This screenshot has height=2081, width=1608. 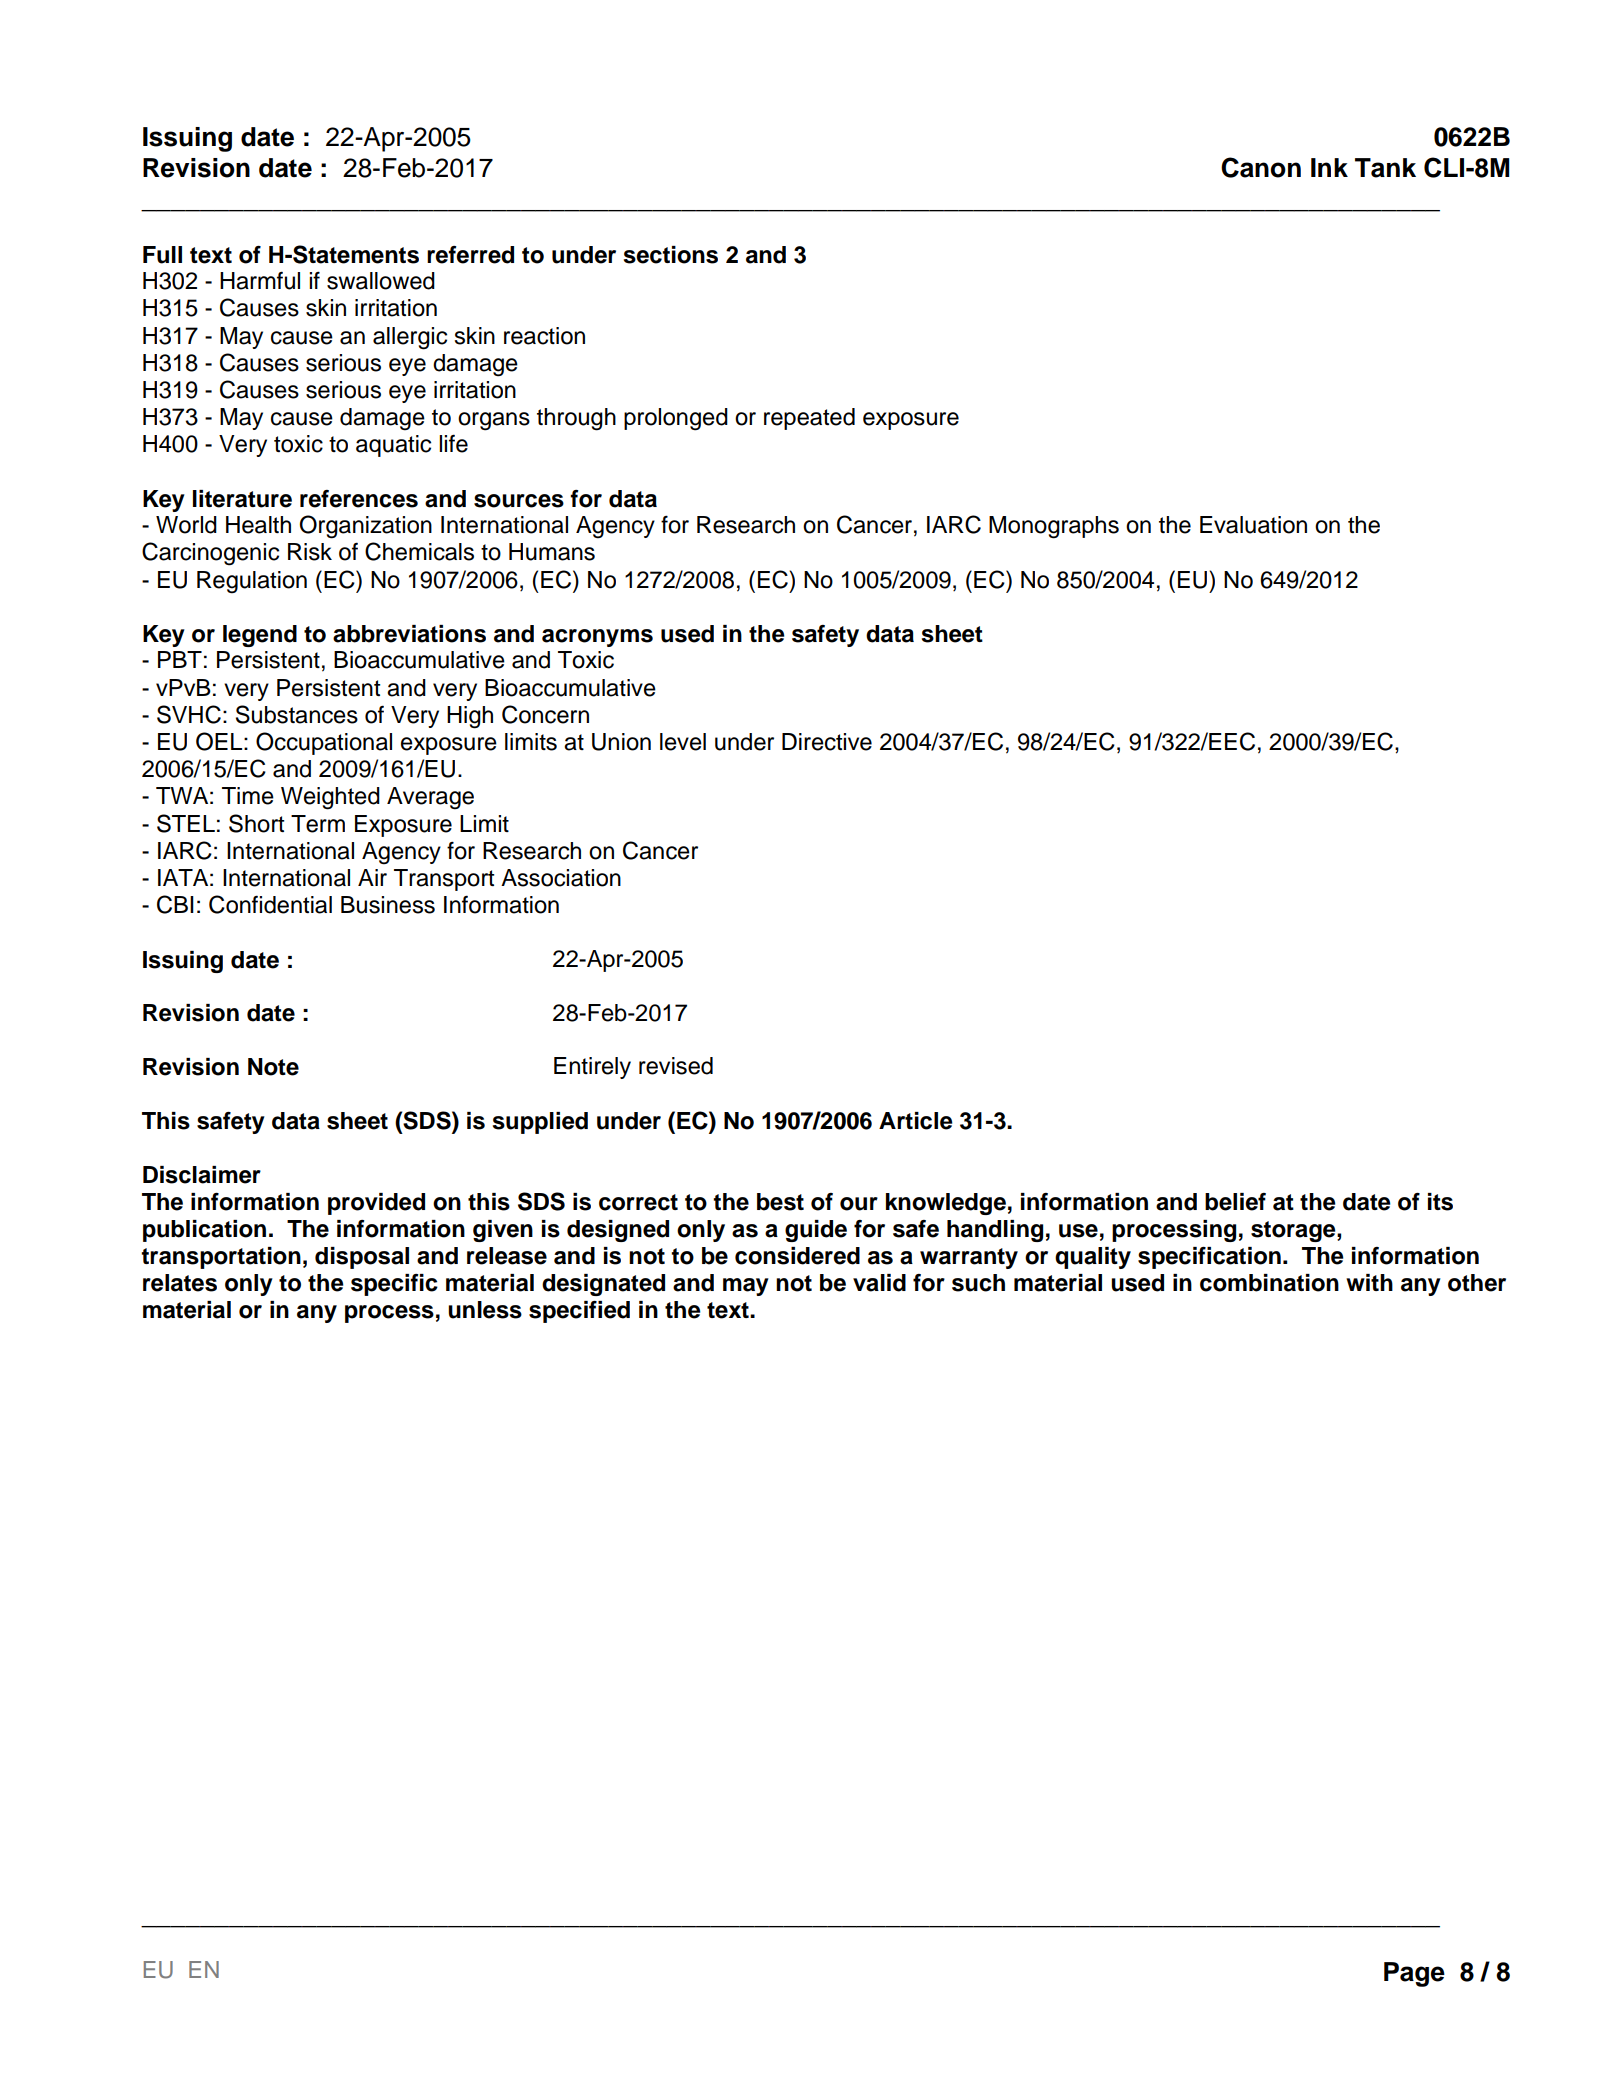 What do you see at coordinates (879, 1283) in the screenshot?
I see `valid` at bounding box center [879, 1283].
